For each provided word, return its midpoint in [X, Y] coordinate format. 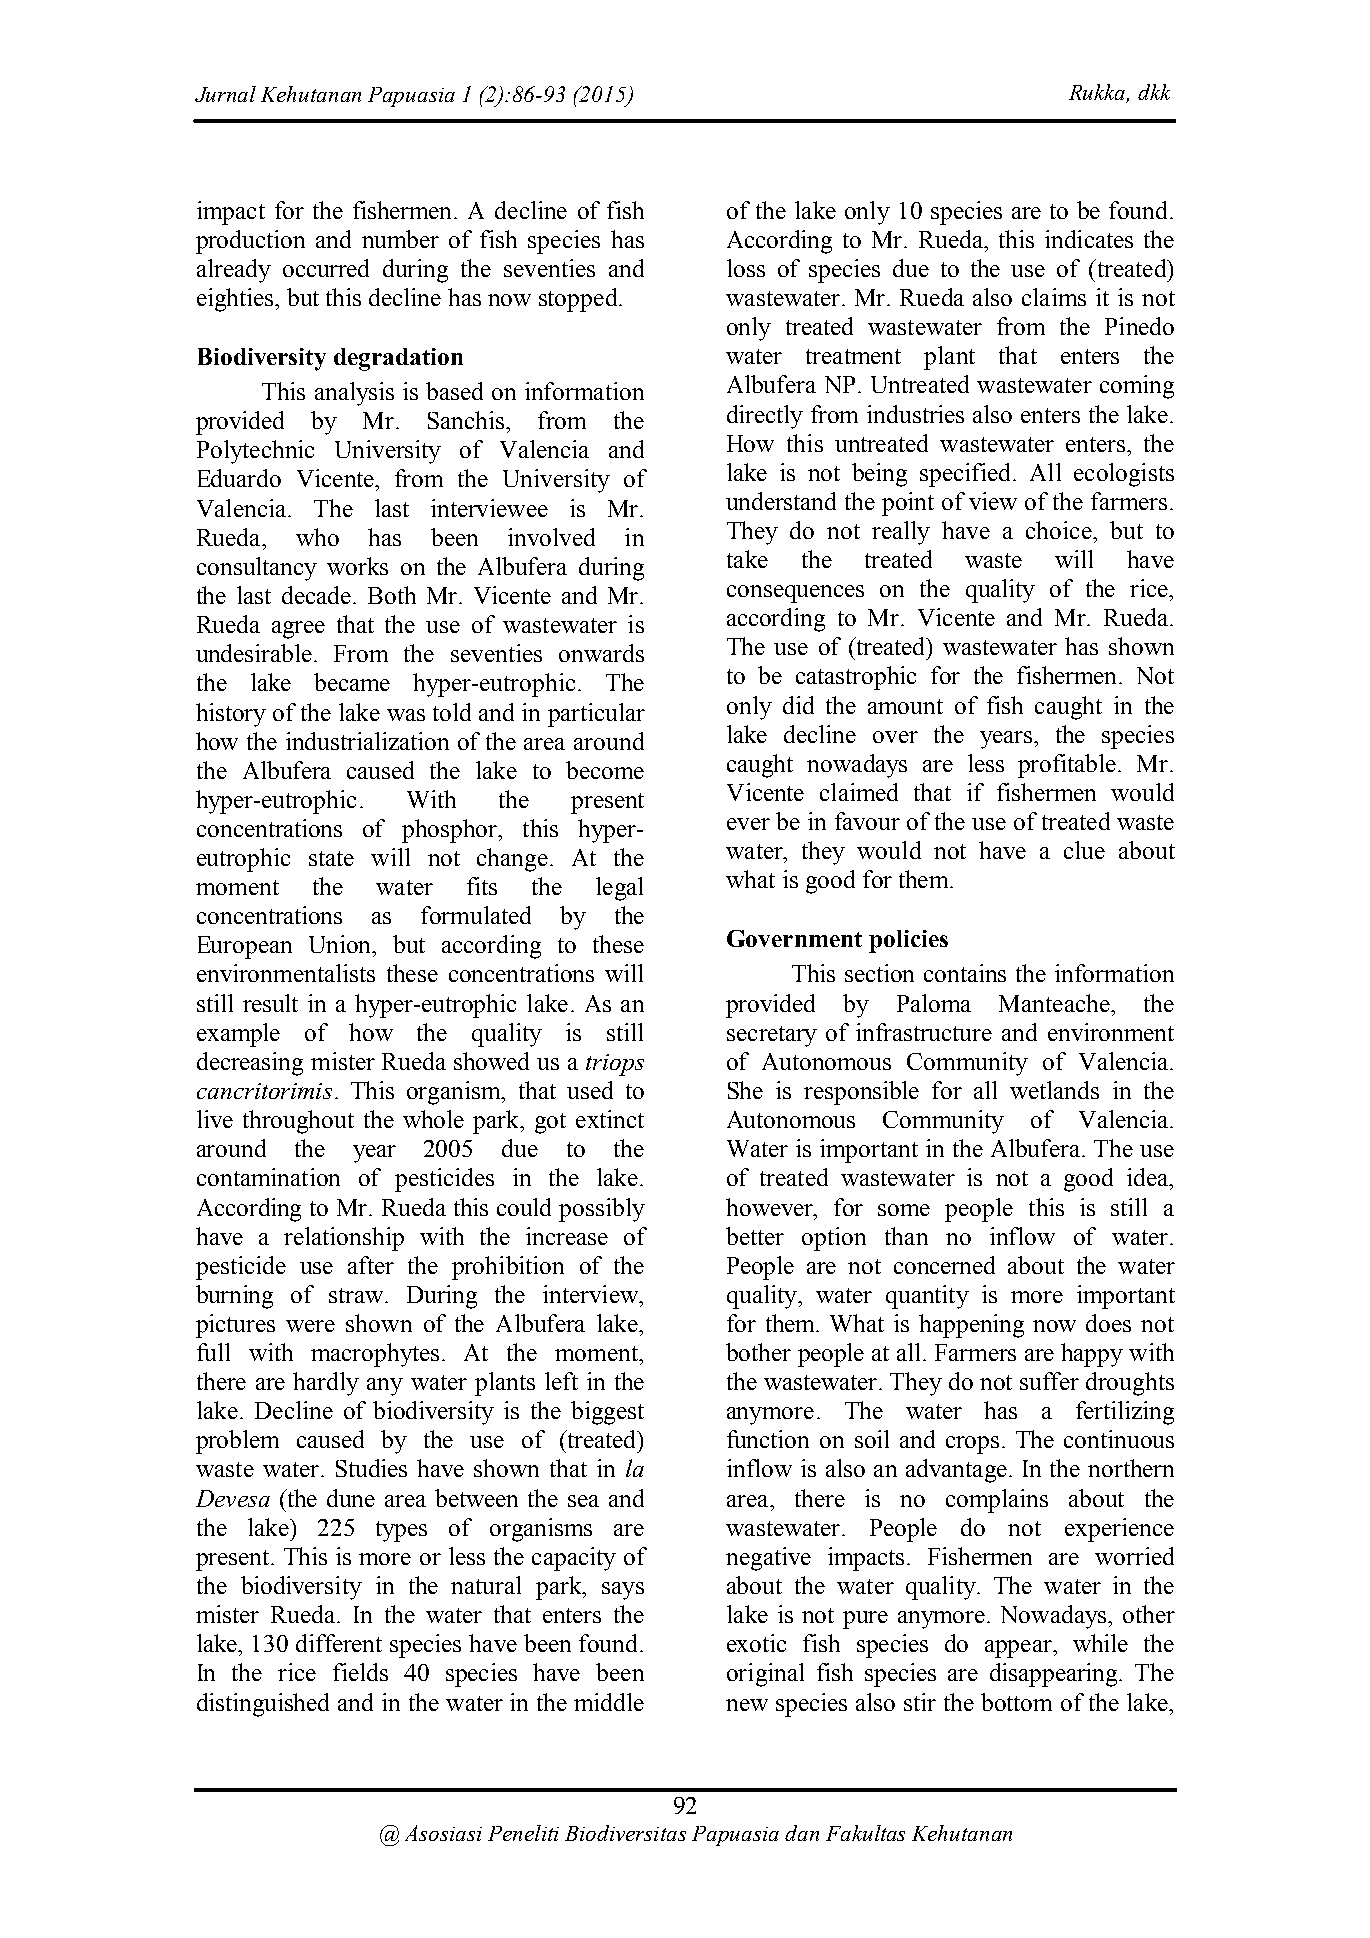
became [352, 682]
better [755, 1236]
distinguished [263, 1705]
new [747, 1705]
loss [746, 268]
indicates [1089, 239]
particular [596, 715]
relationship [344, 1239]
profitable [1068, 766]
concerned [944, 1265]
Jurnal [225, 94]
